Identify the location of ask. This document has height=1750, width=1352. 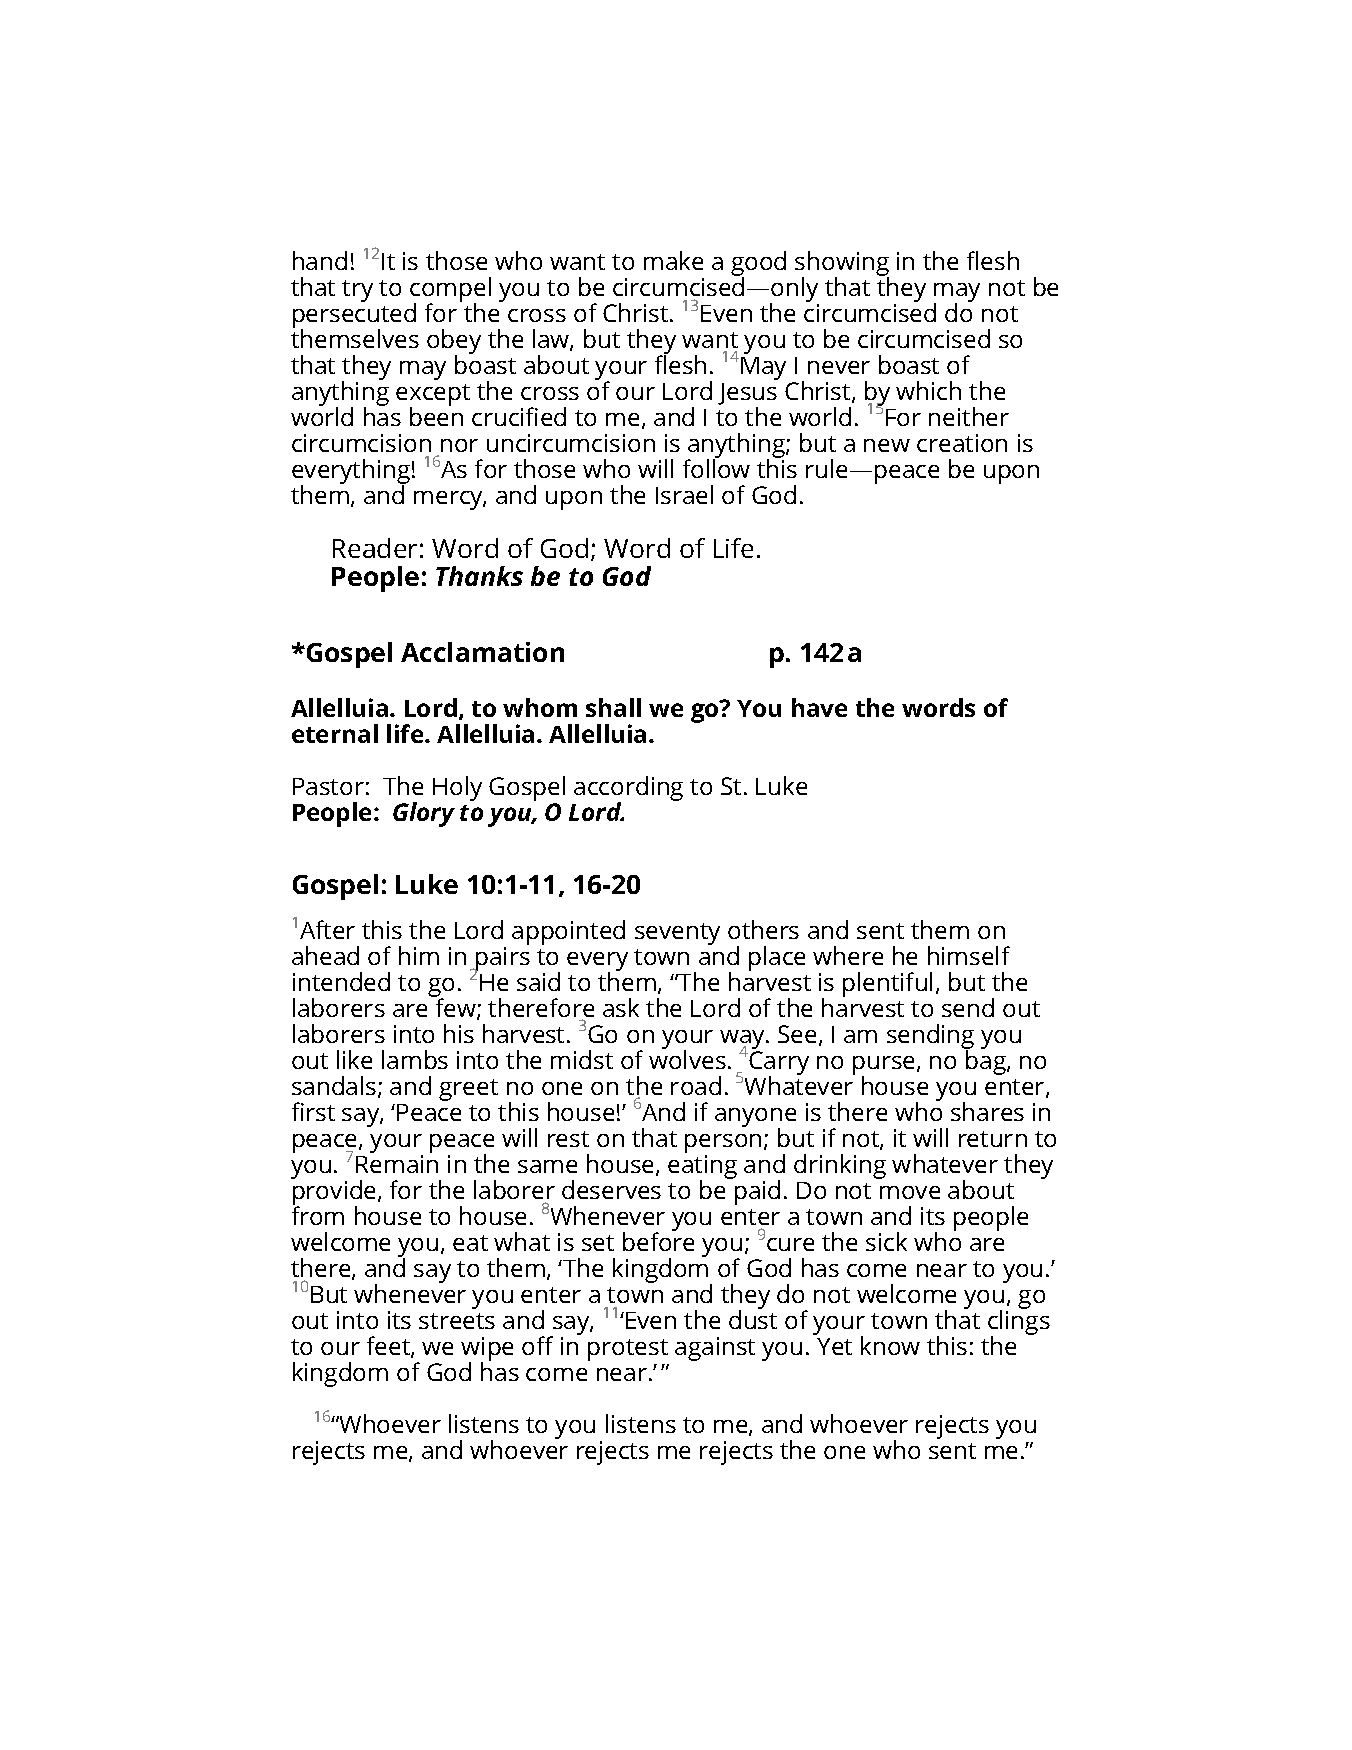
(621, 1007).
